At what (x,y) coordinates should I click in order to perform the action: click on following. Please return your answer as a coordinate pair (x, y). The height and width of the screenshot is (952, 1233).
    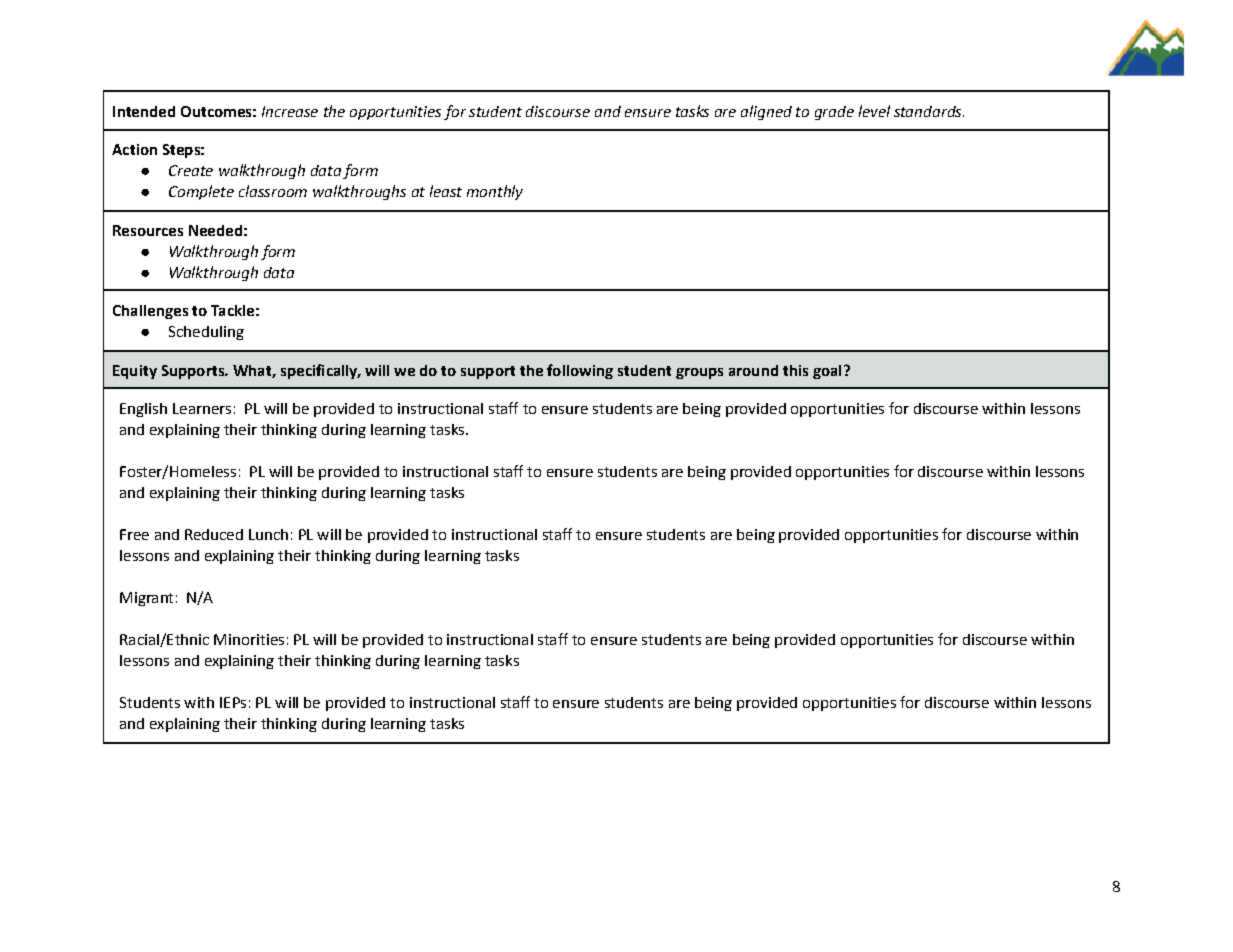
    Looking at the image, I should click on (580, 371).
